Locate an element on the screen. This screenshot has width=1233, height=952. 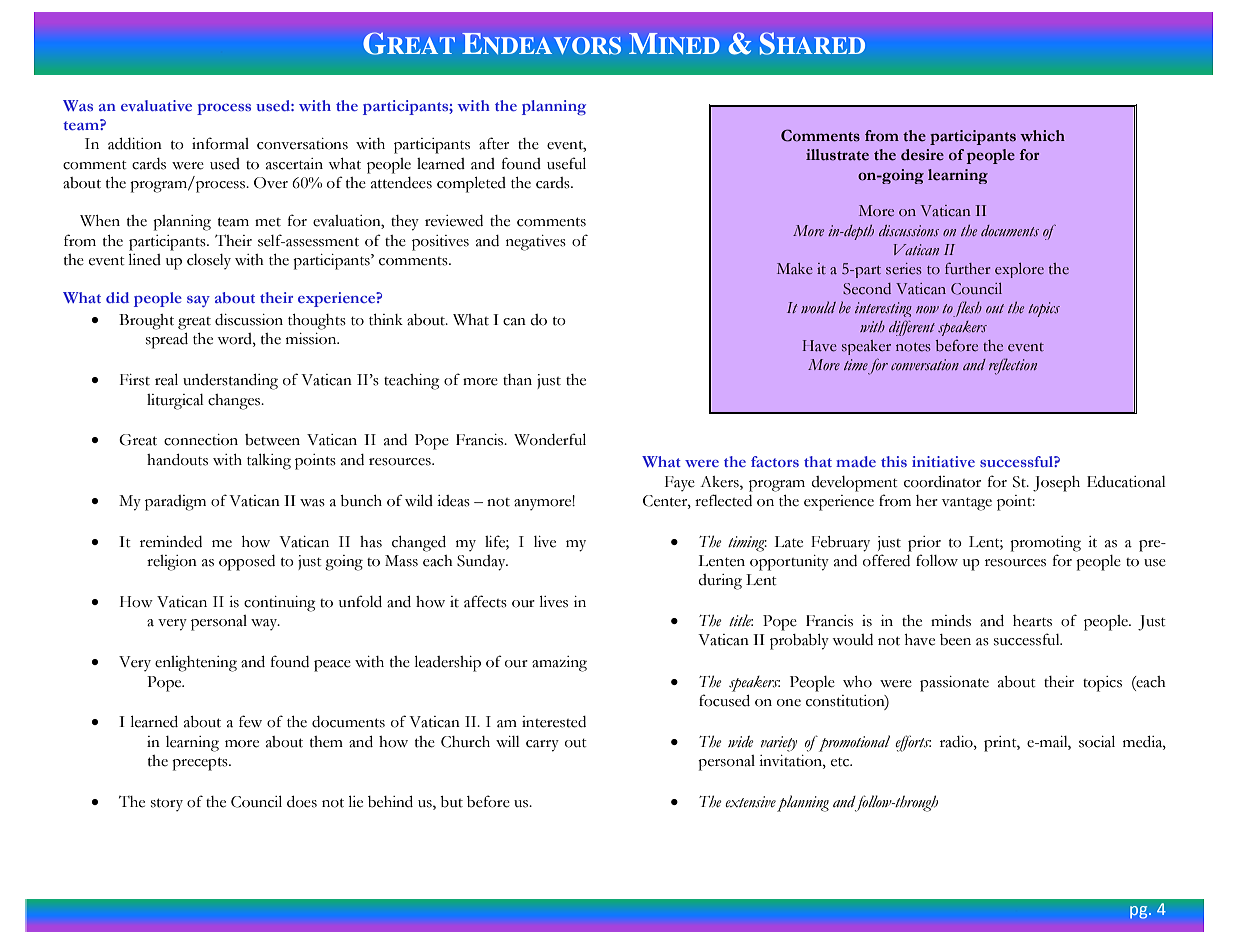
reflection is located at coordinates (1013, 366).
